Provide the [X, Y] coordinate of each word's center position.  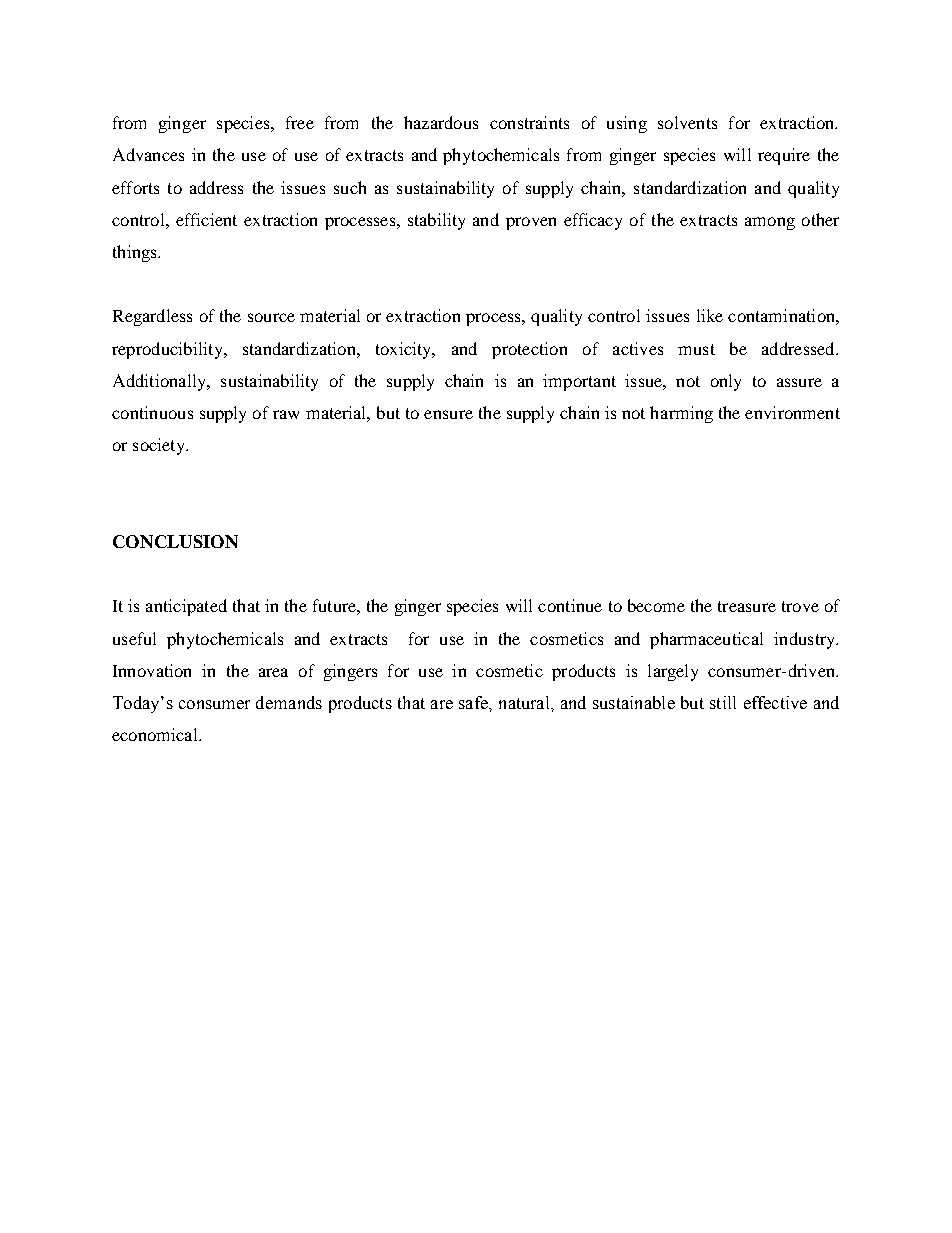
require [784, 156]
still [723, 702]
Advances [148, 154]
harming [681, 414]
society [160, 446]
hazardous [441, 122]
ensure [448, 414]
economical [156, 734]
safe [474, 702]
